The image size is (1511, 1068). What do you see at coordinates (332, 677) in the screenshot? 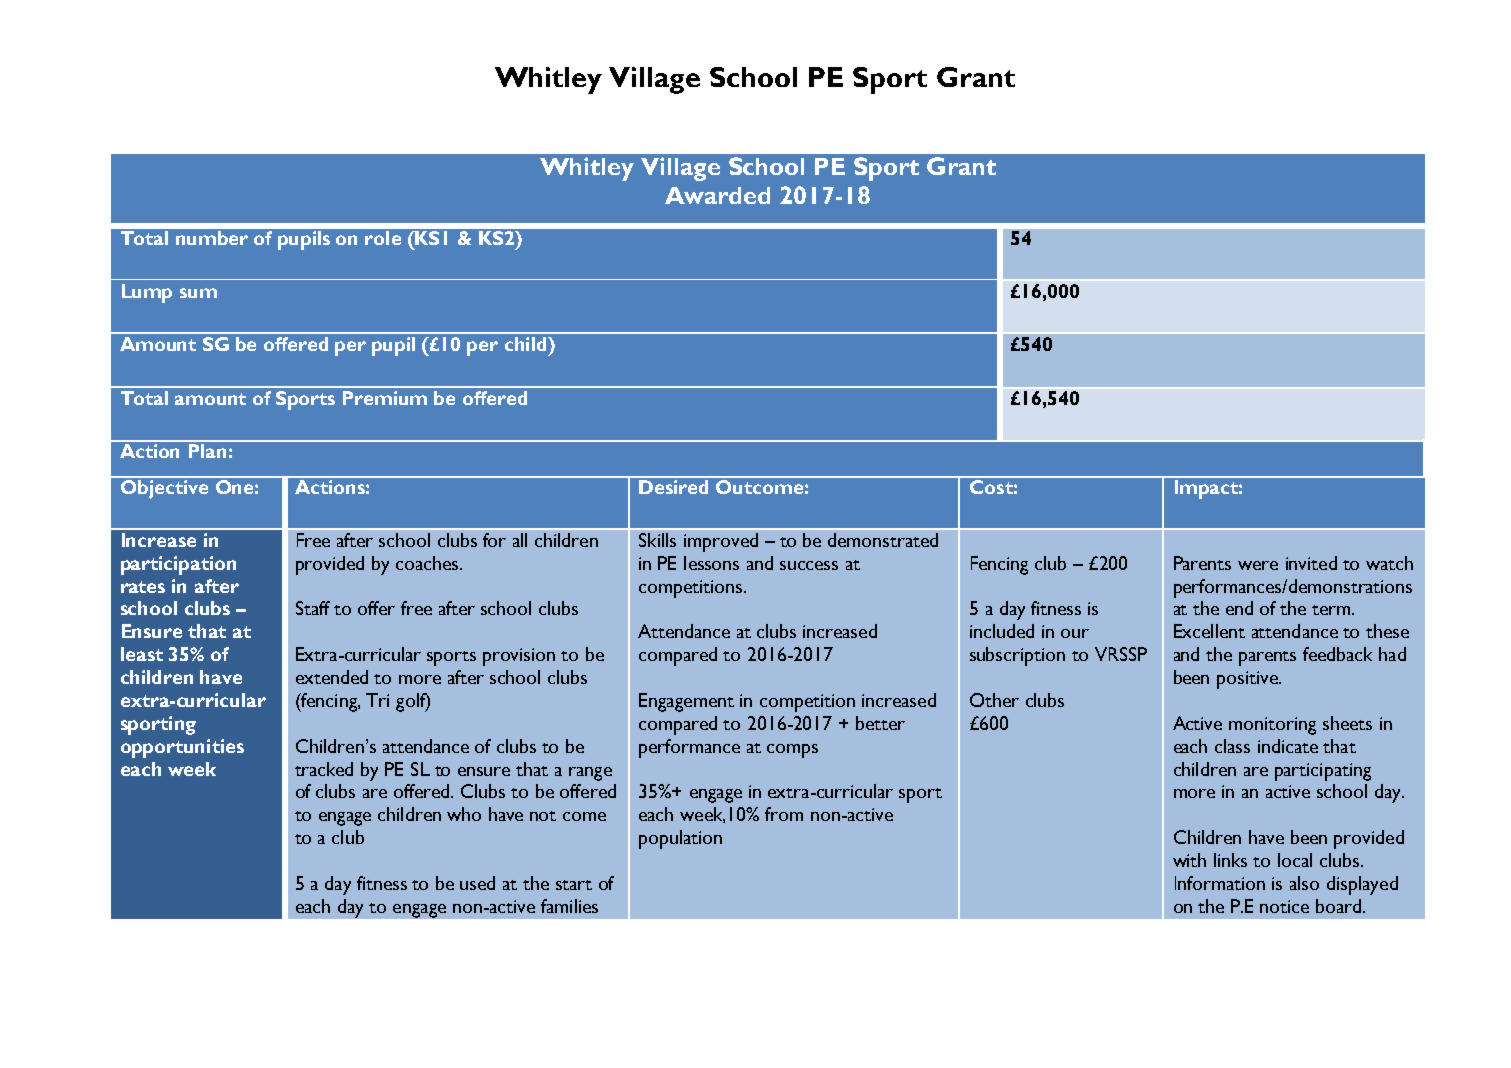
I see `extended` at bounding box center [332, 677].
